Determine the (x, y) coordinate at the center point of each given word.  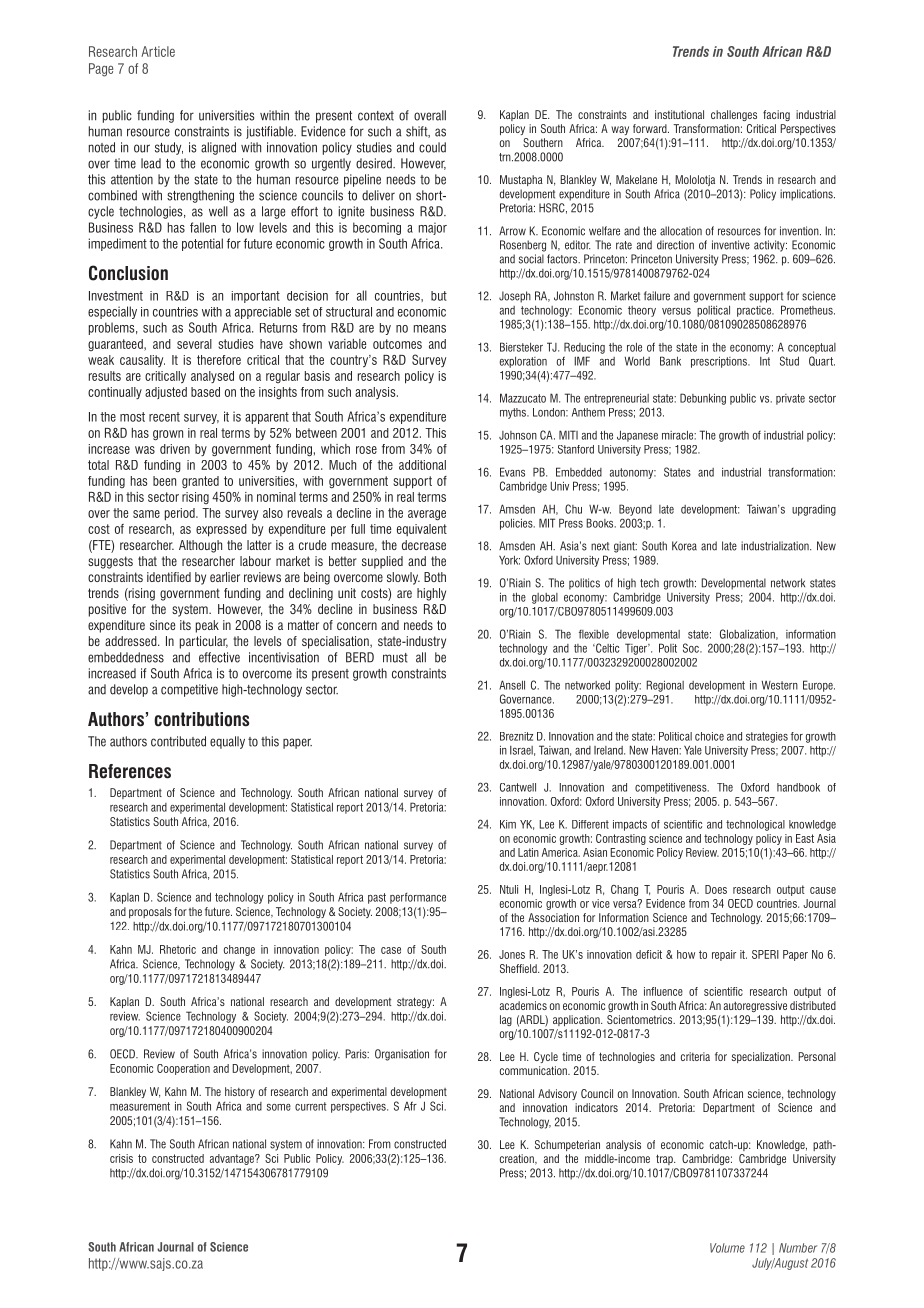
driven (175, 449)
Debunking (703, 399)
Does (716, 889)
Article (158, 51)
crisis (121, 1158)
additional (422, 465)
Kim (508, 824)
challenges (734, 115)
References (130, 771)
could (432, 147)
